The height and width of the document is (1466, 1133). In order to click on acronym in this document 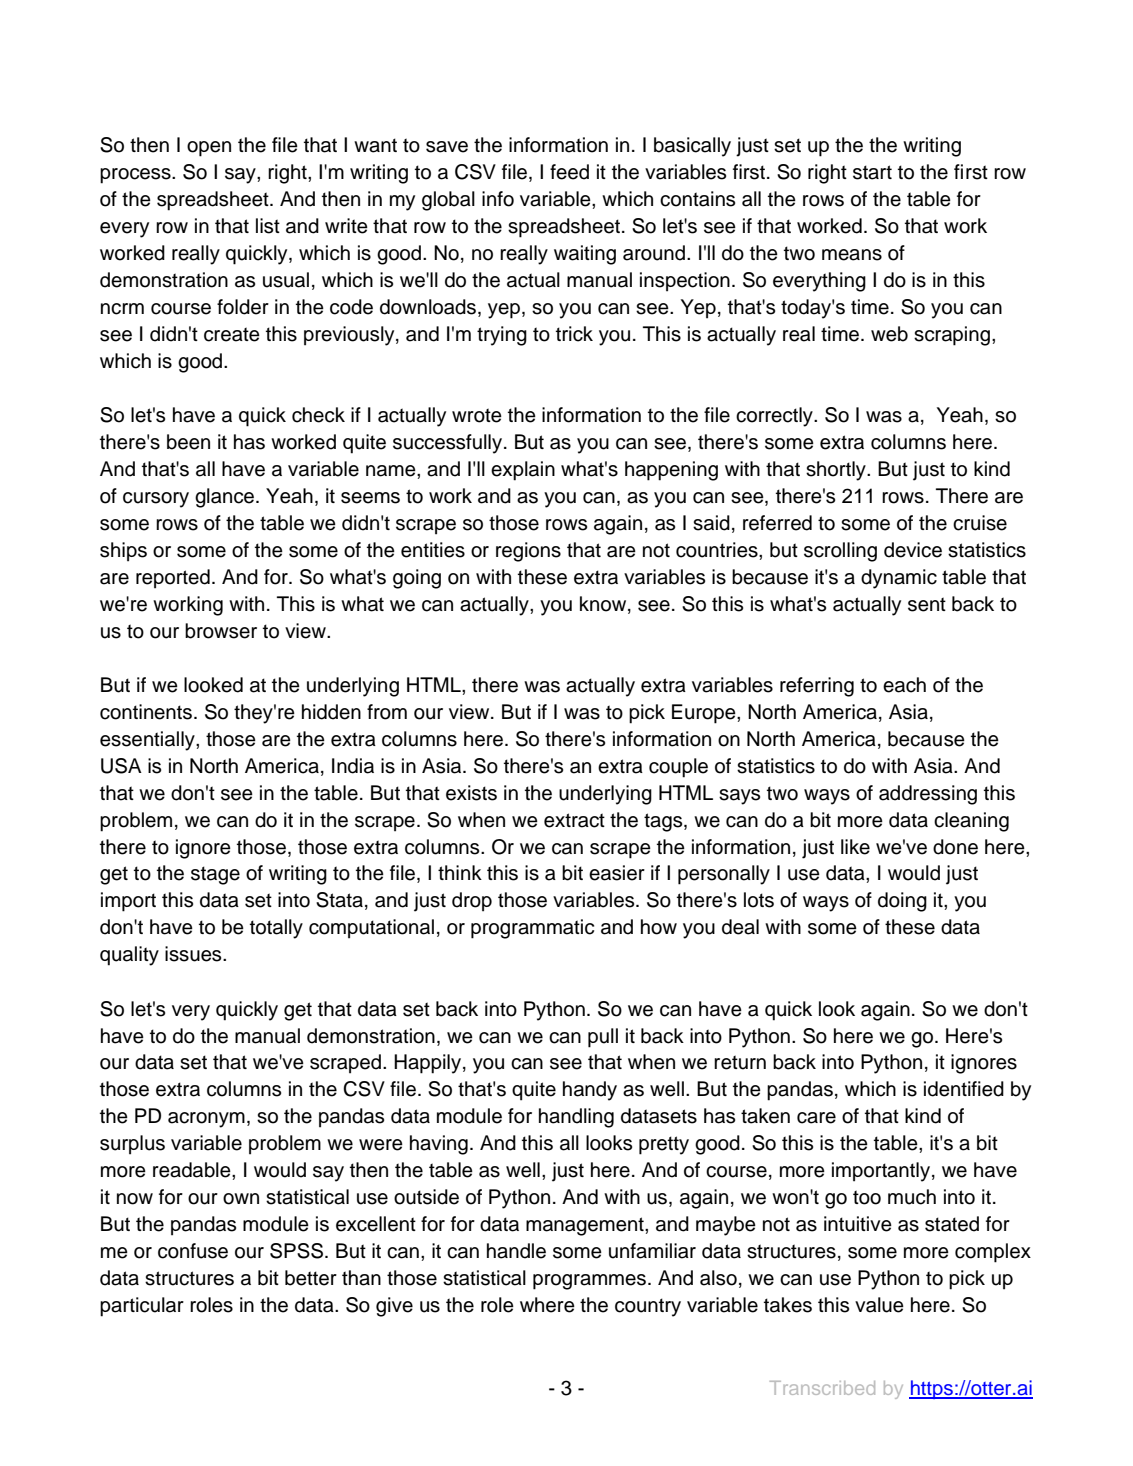, I will do `click(206, 1120)`.
